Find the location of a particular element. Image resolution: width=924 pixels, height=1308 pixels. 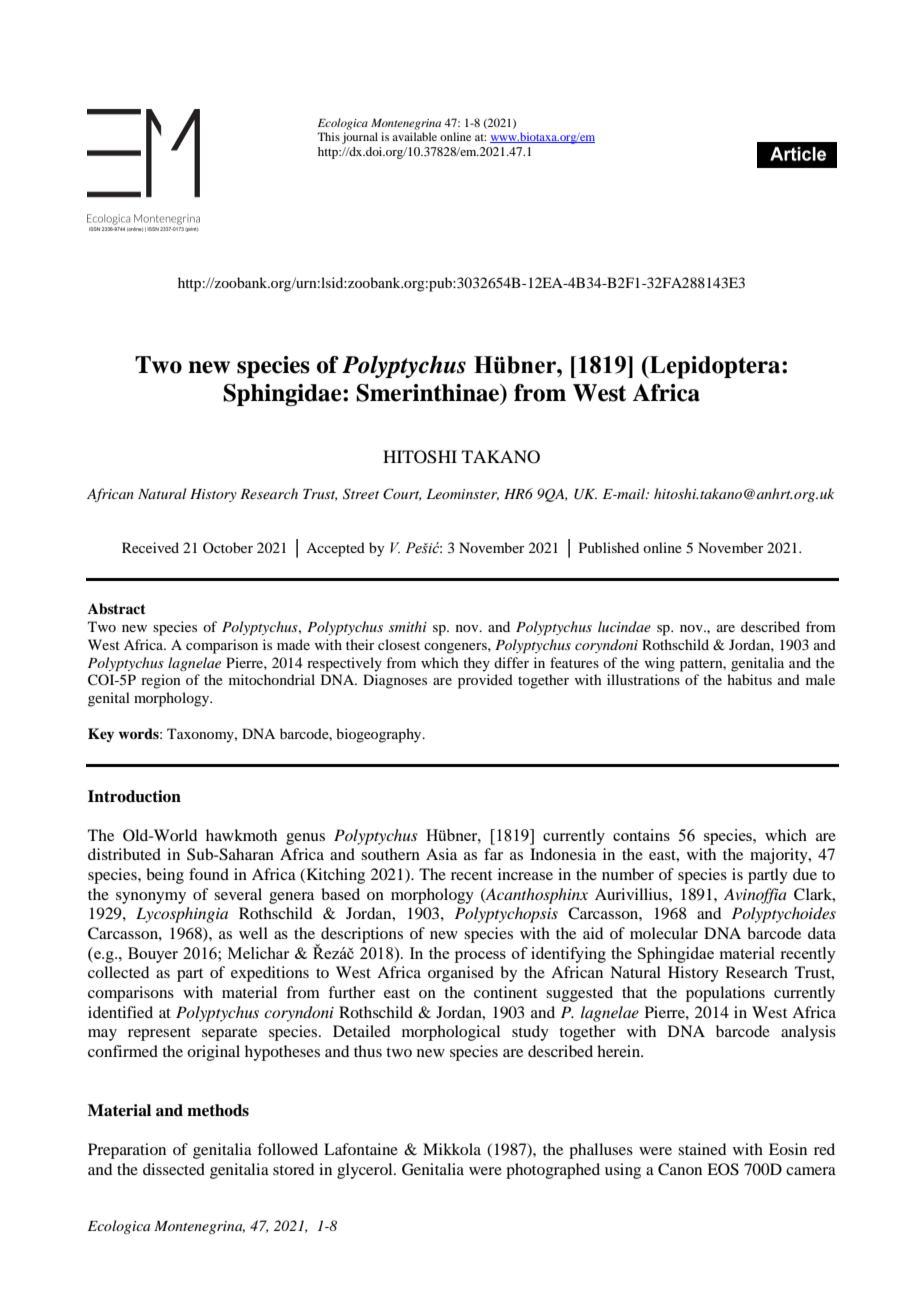

habitus is located at coordinates (749, 679).
